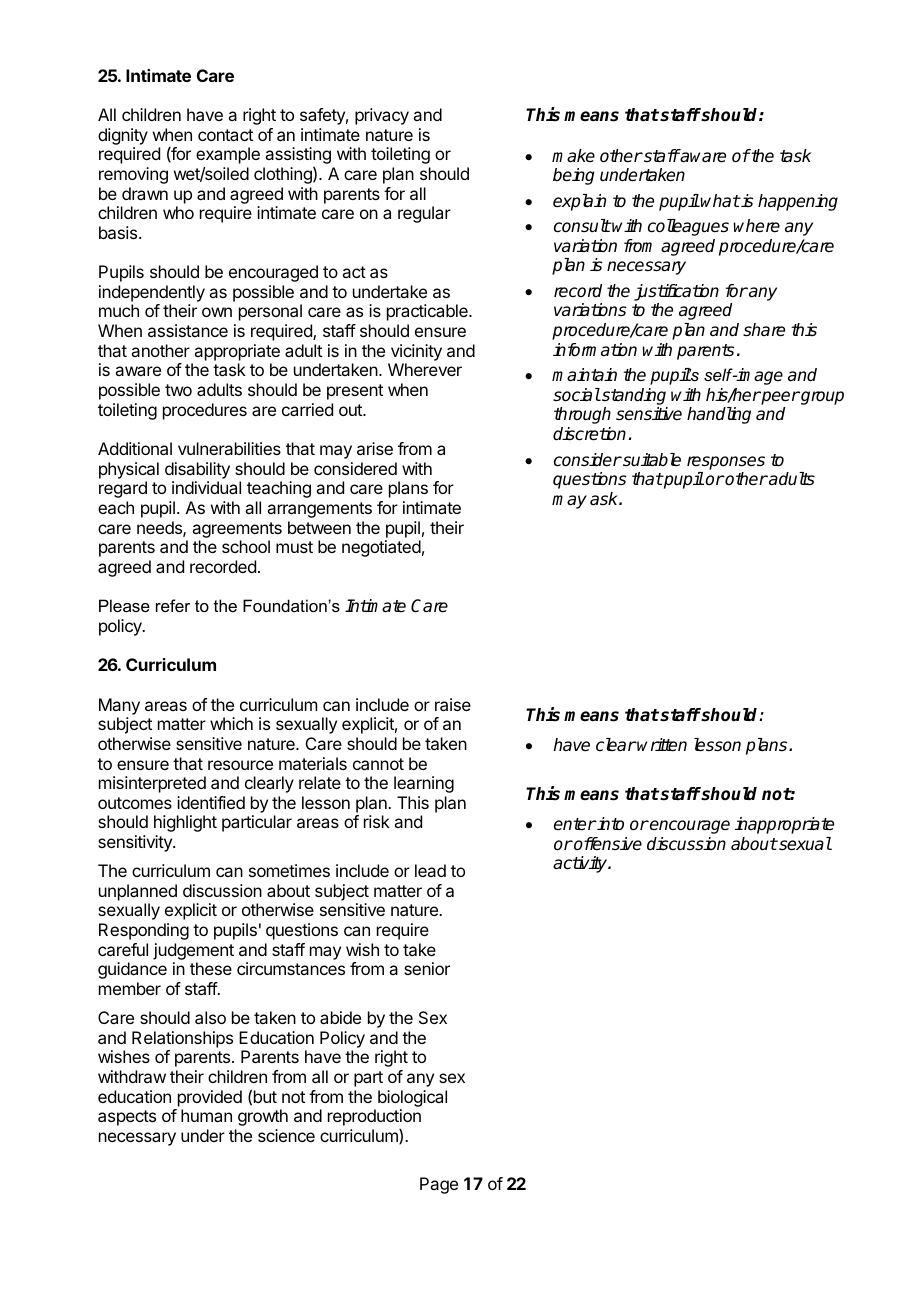 The image size is (924, 1308). Describe the element at coordinates (185, 823) in the document. I see `highlight` at that location.
